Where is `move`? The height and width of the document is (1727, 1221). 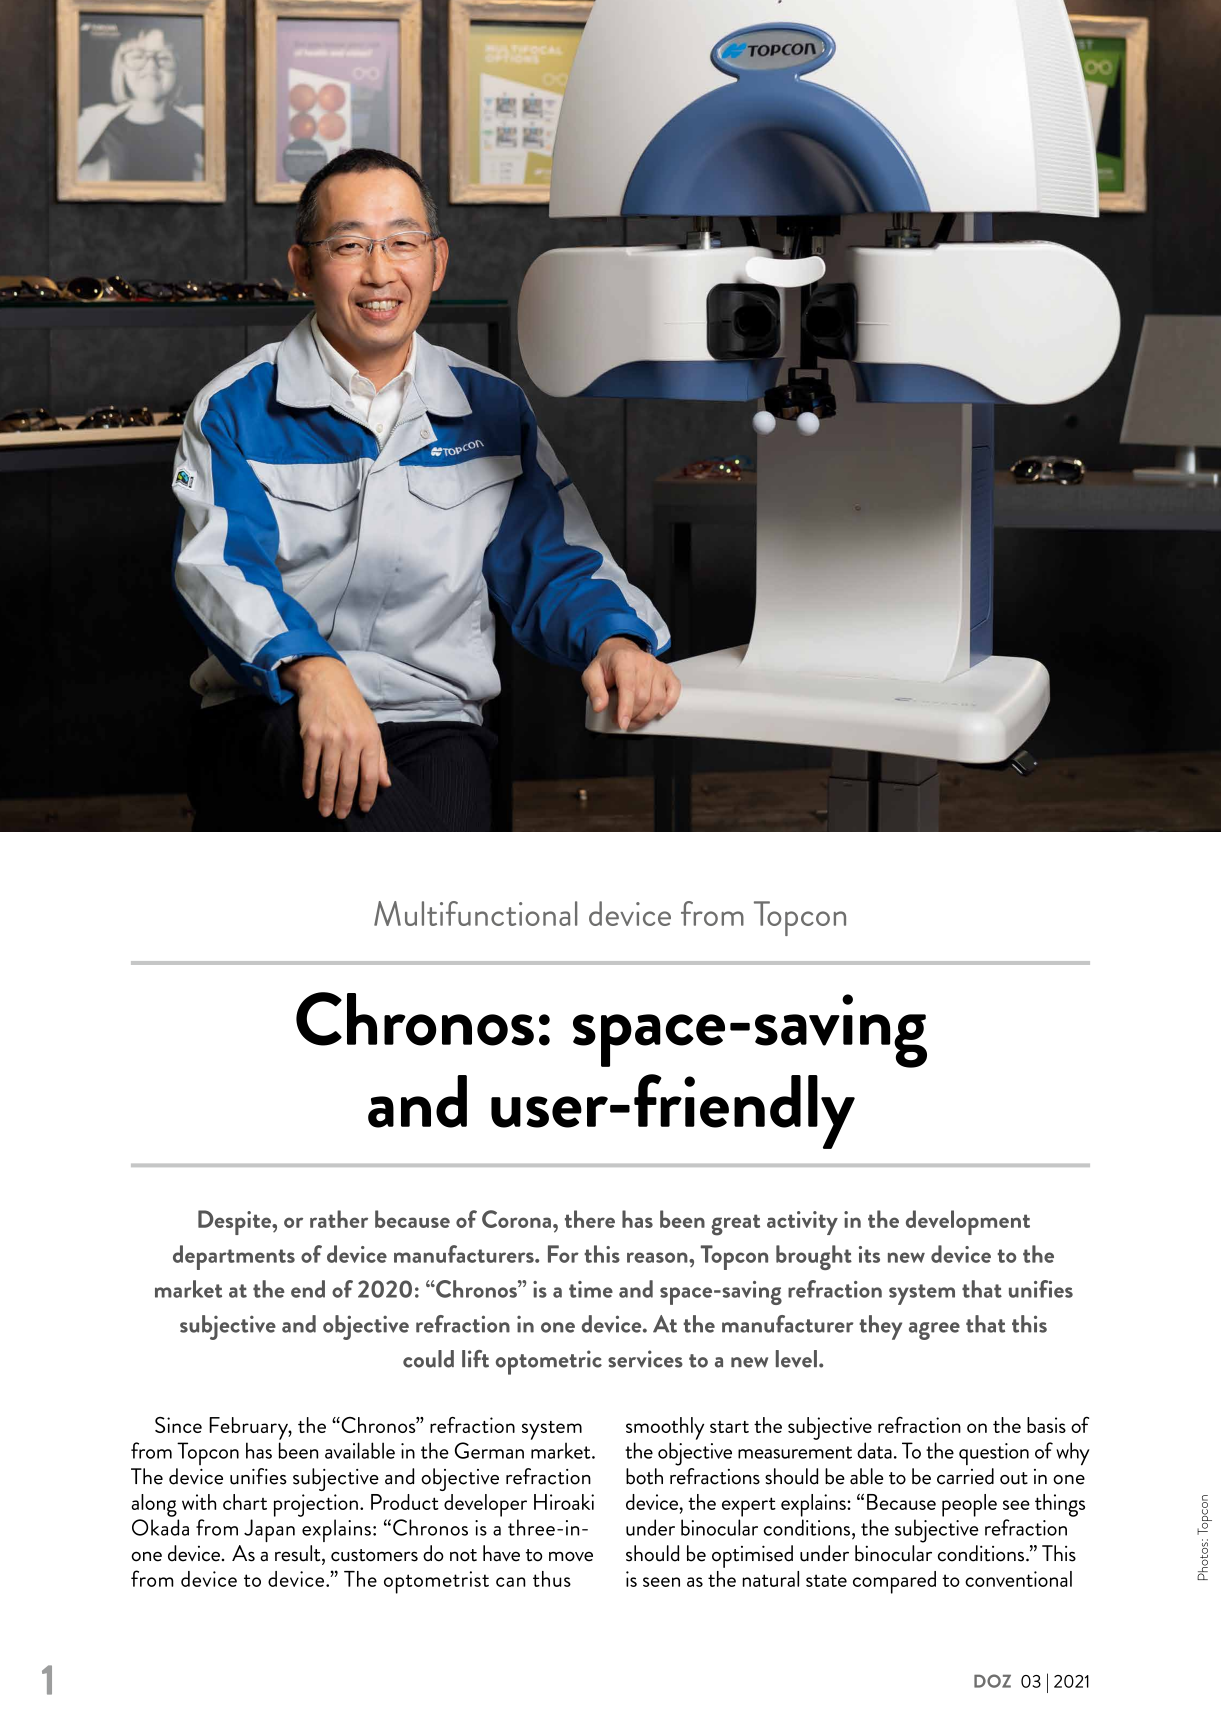 move is located at coordinates (571, 1556).
